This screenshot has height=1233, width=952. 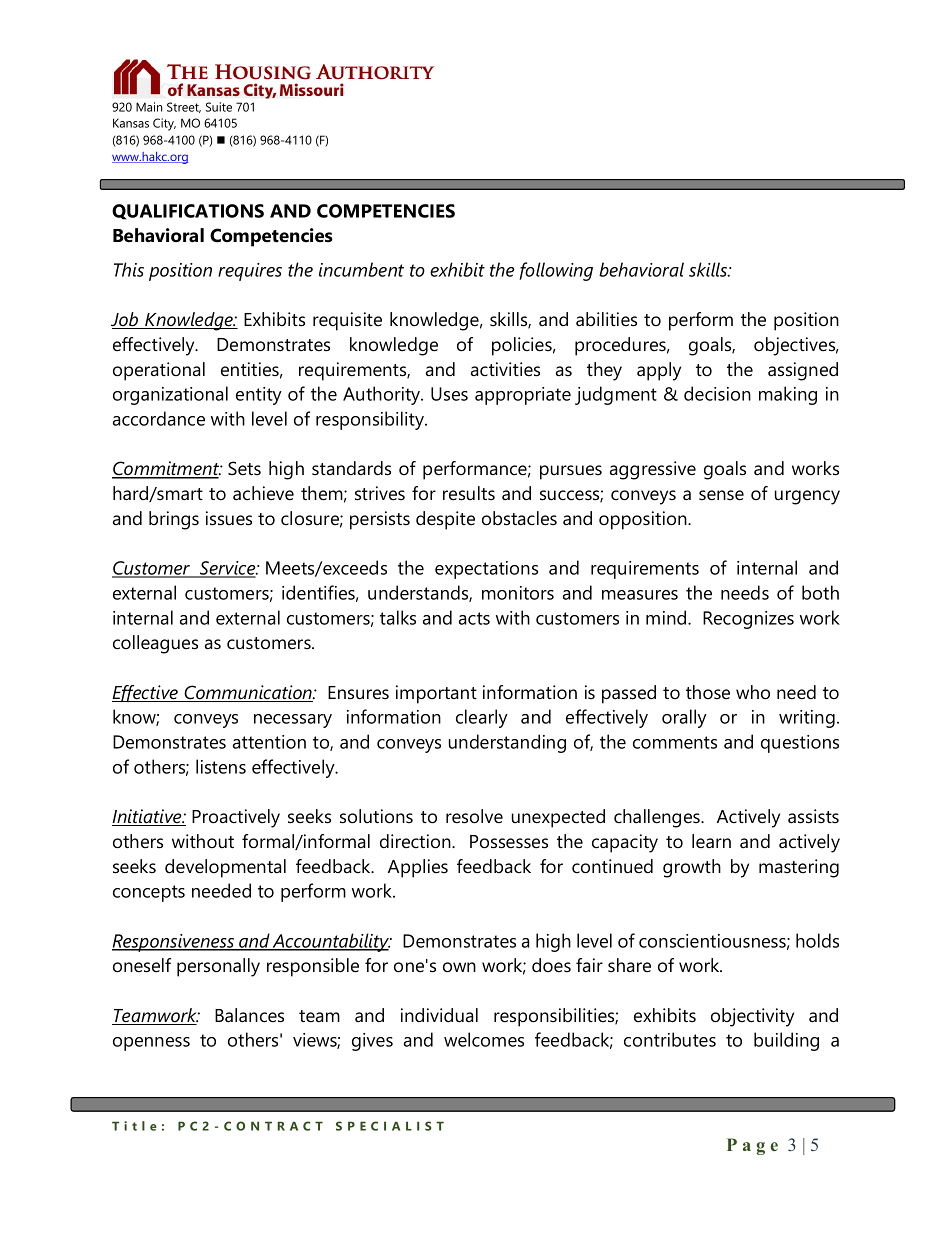 I want to click on abilities, so click(x=606, y=319).
